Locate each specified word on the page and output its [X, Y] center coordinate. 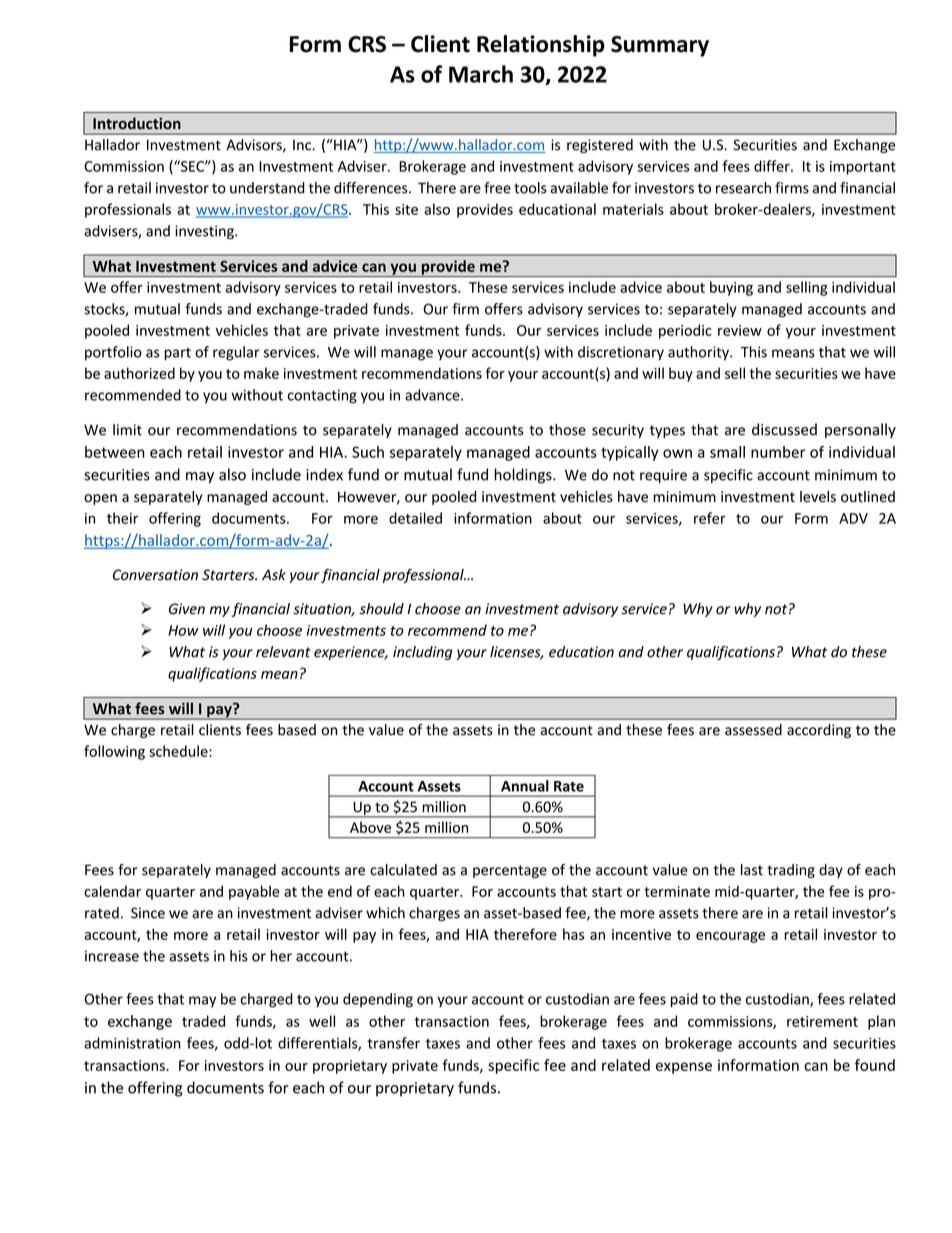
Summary [660, 46]
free [497, 188]
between [115, 452]
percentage [510, 871]
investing [205, 232]
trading [791, 871]
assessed [753, 730]
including [423, 653]
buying [731, 288]
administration [132, 1043]
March [481, 74]
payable [254, 892]
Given [187, 609]
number [778, 452]
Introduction [137, 123]
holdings [524, 476]
